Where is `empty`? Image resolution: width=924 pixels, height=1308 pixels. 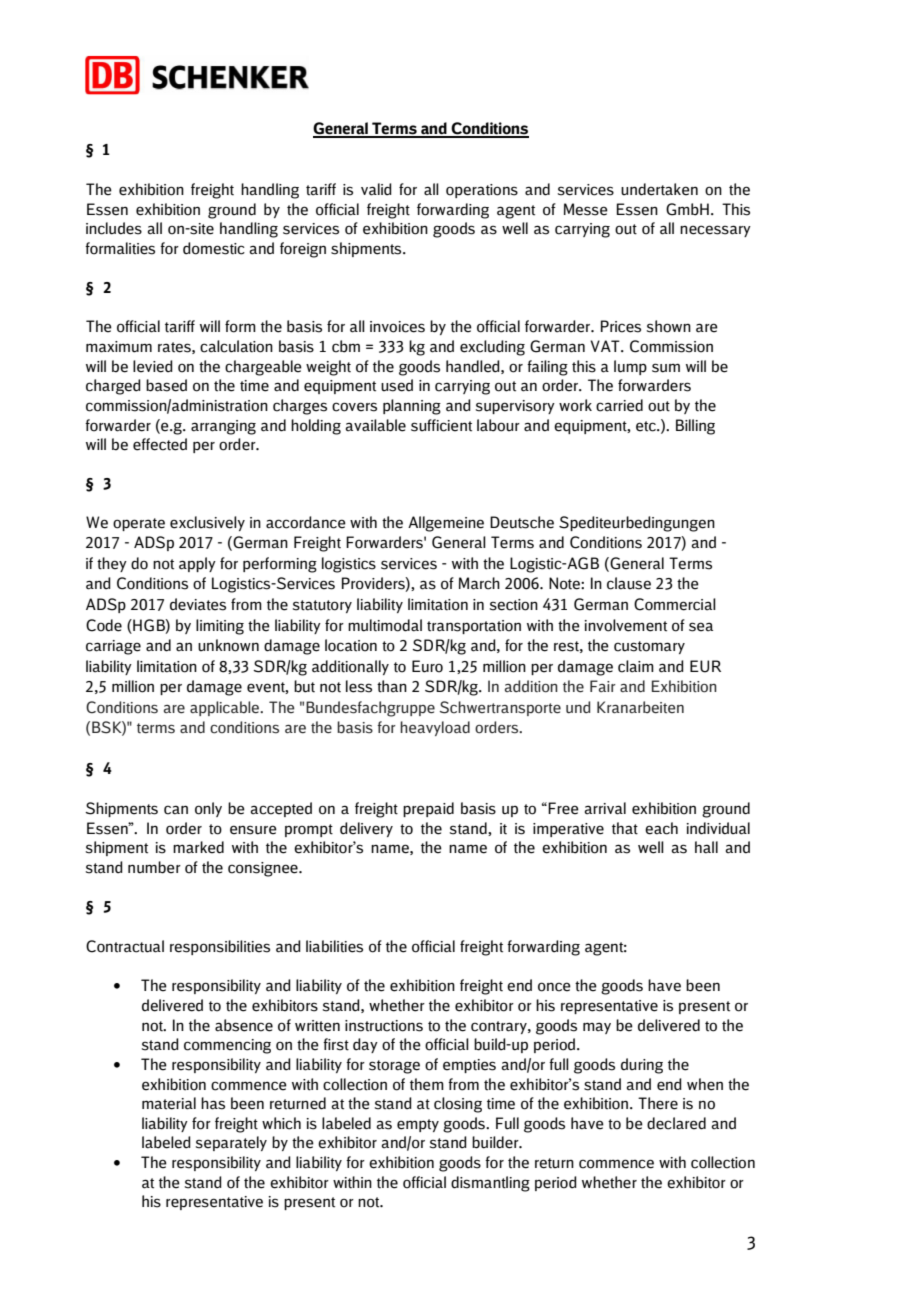 empty is located at coordinates (418, 1125).
